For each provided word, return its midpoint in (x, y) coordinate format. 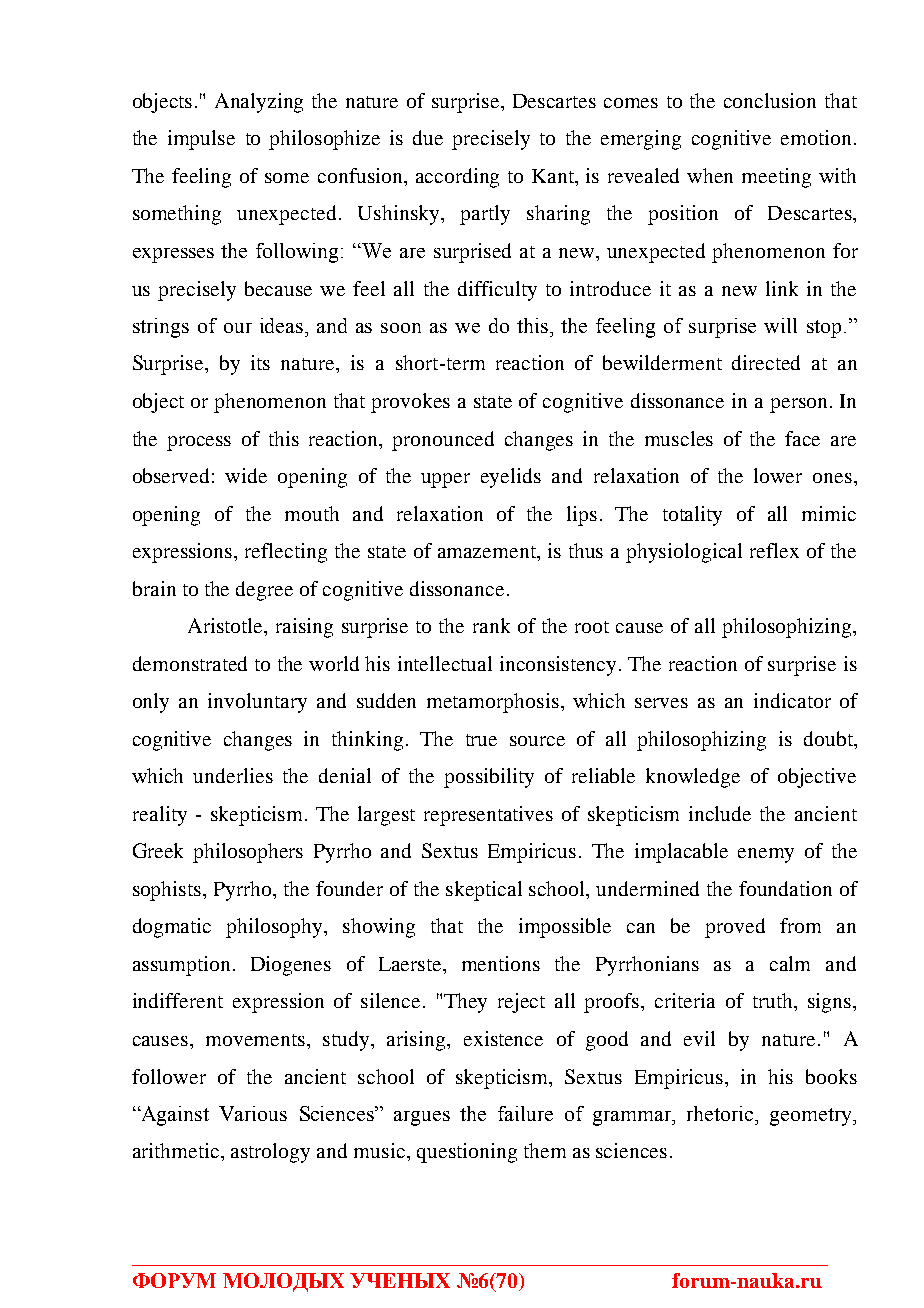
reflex (774, 550)
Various (253, 1113)
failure (525, 1113)
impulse (201, 140)
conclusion (770, 100)
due (428, 137)
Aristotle (226, 625)
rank (491, 625)
